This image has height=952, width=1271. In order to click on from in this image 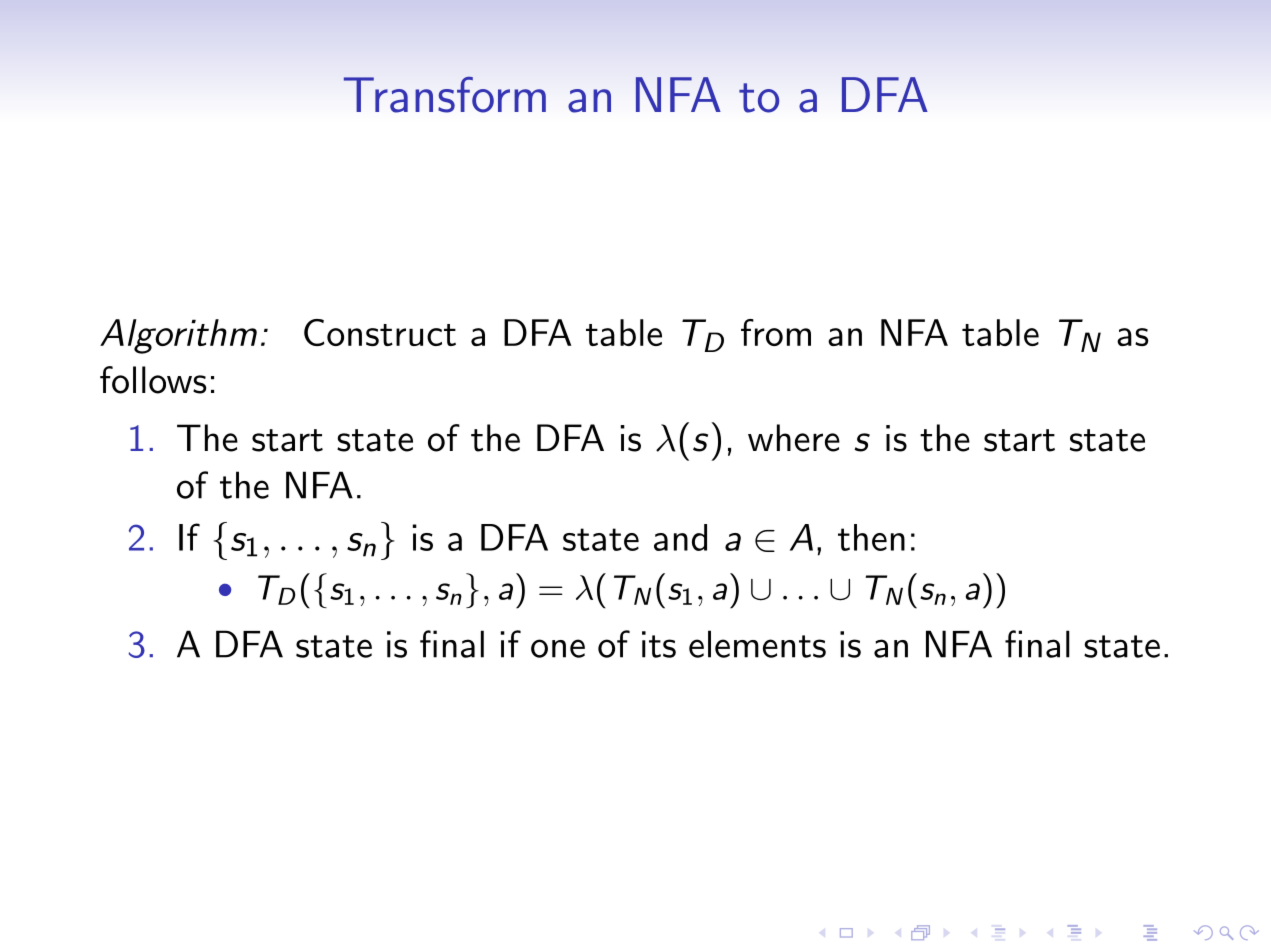, I will do `click(776, 332)`.
